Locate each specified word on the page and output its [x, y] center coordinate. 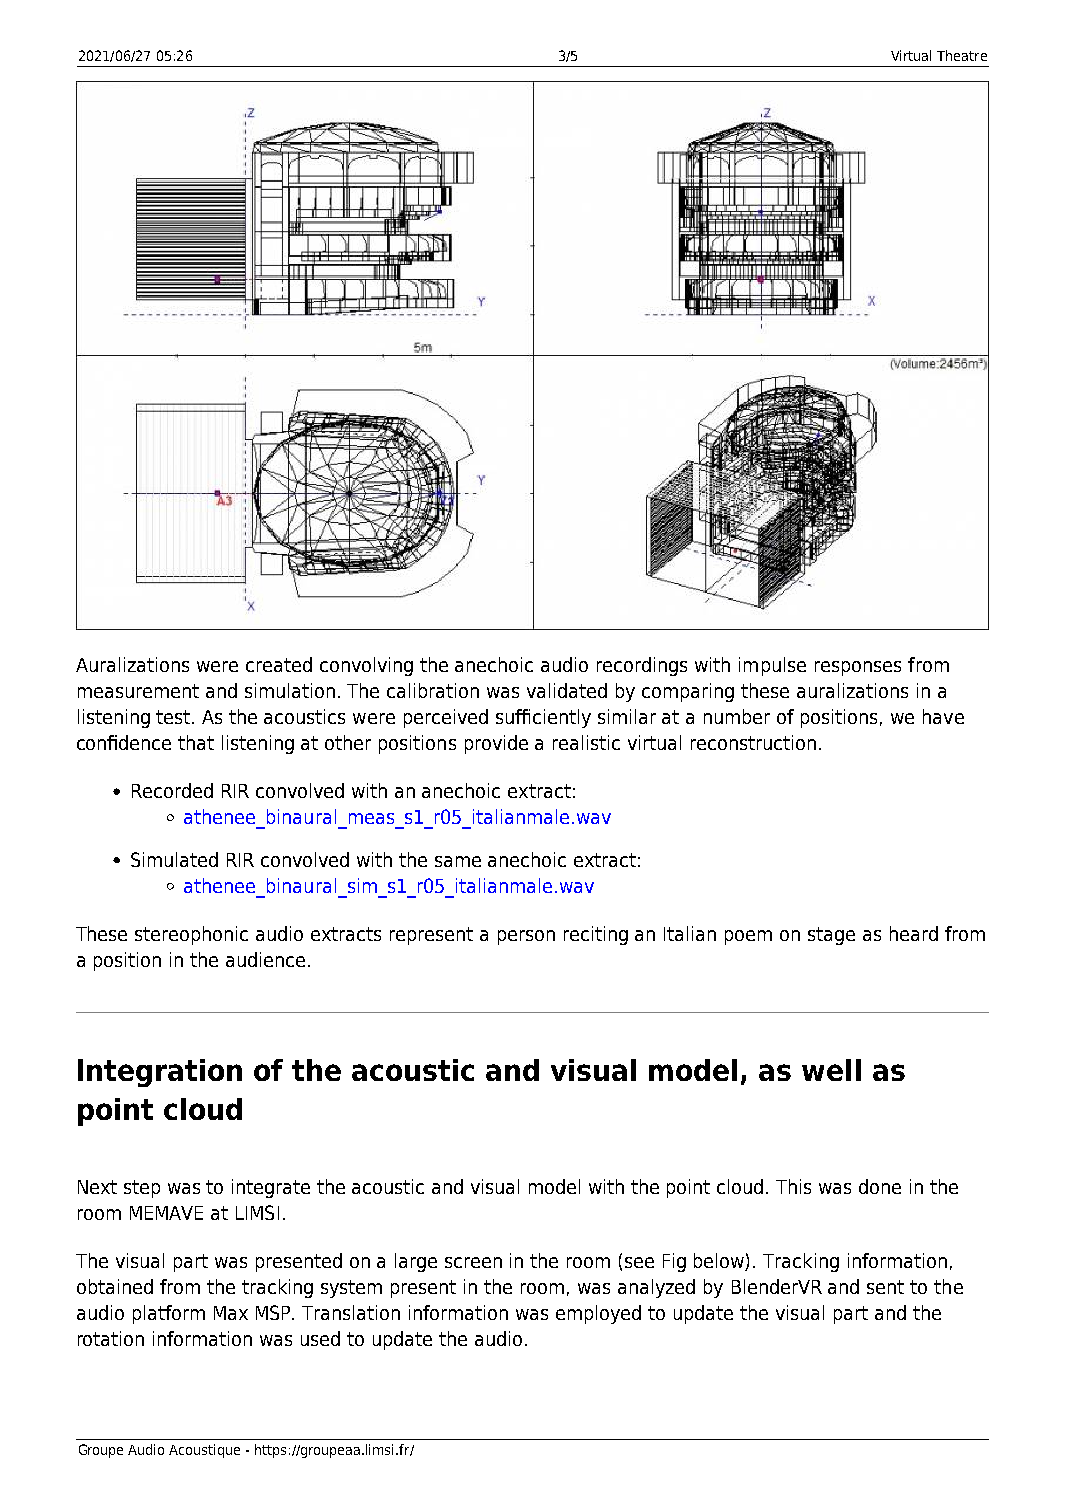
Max [231, 1313]
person [526, 937]
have [943, 716]
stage [831, 936]
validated [567, 690]
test [174, 717]
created [279, 664]
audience [265, 959]
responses [858, 668]
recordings [642, 666]
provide [496, 744]
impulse [772, 666]
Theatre [962, 55]
